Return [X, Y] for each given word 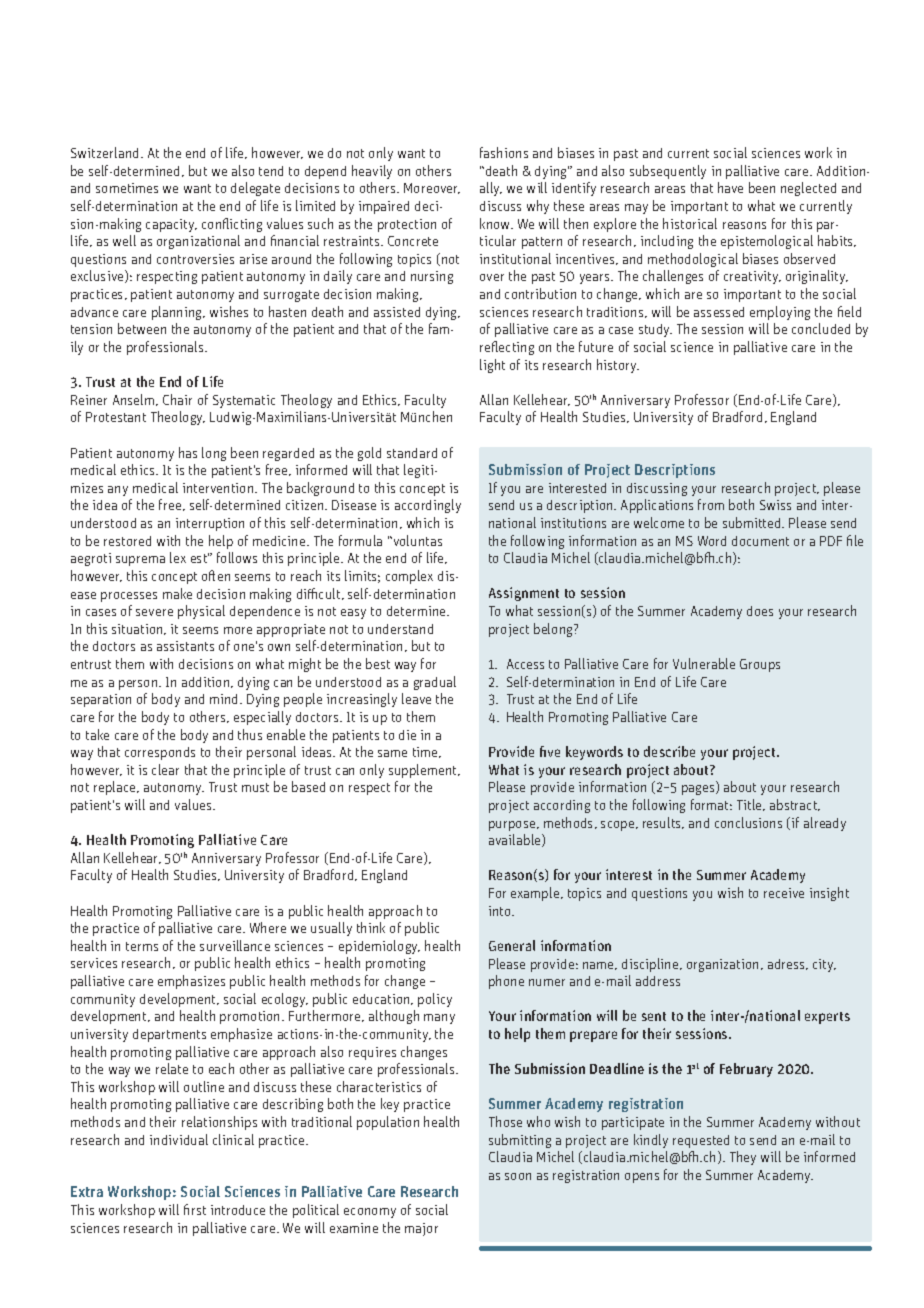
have [730, 187]
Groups [760, 665]
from [711, 504]
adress [787, 964]
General [512, 945]
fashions [504, 152]
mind [225, 699]
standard [412, 453]
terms [142, 946]
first [195, 1209]
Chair [177, 399]
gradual [435, 683]
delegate [255, 189]
